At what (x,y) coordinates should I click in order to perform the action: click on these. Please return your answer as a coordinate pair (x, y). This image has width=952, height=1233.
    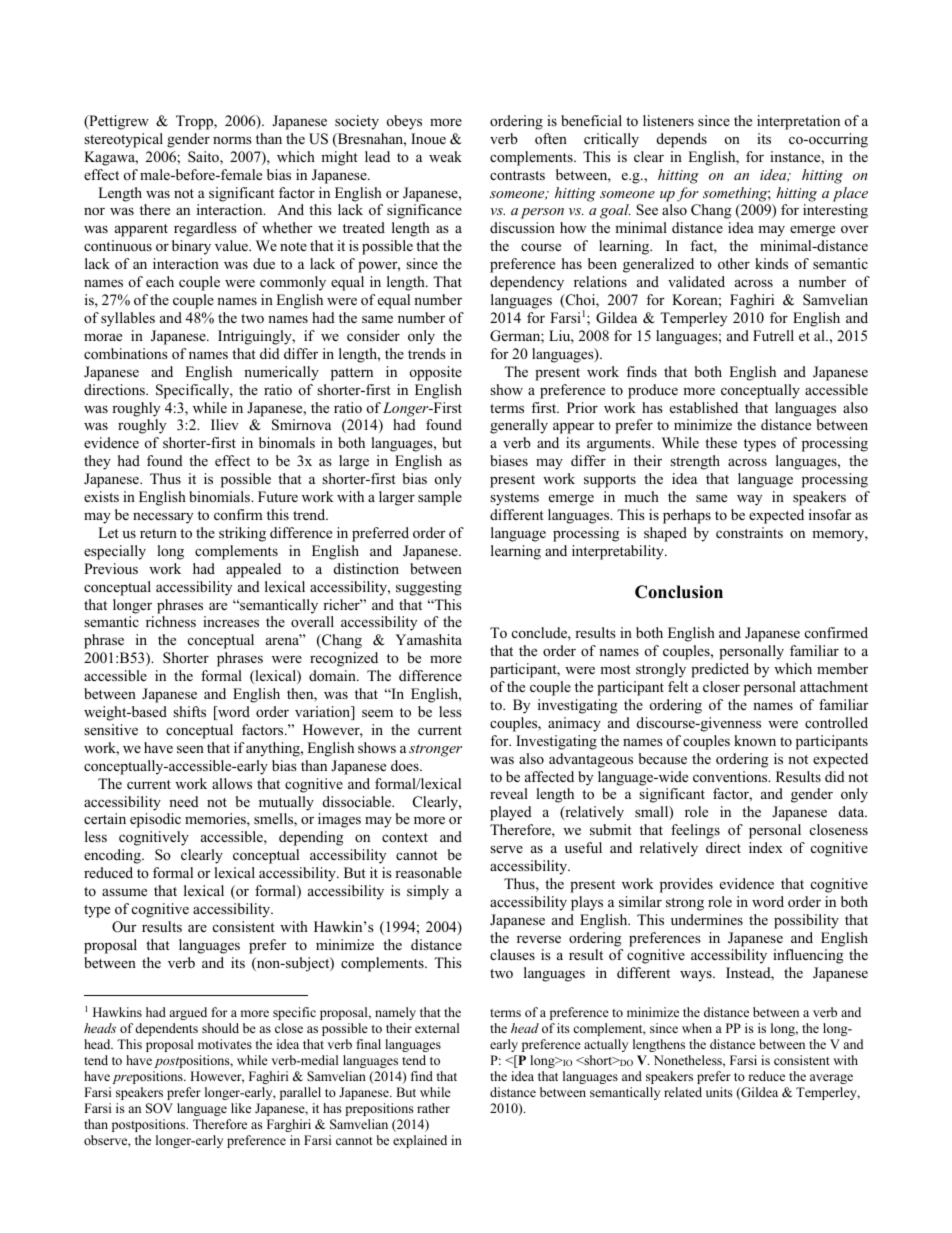
    Looking at the image, I should click on (721, 442).
